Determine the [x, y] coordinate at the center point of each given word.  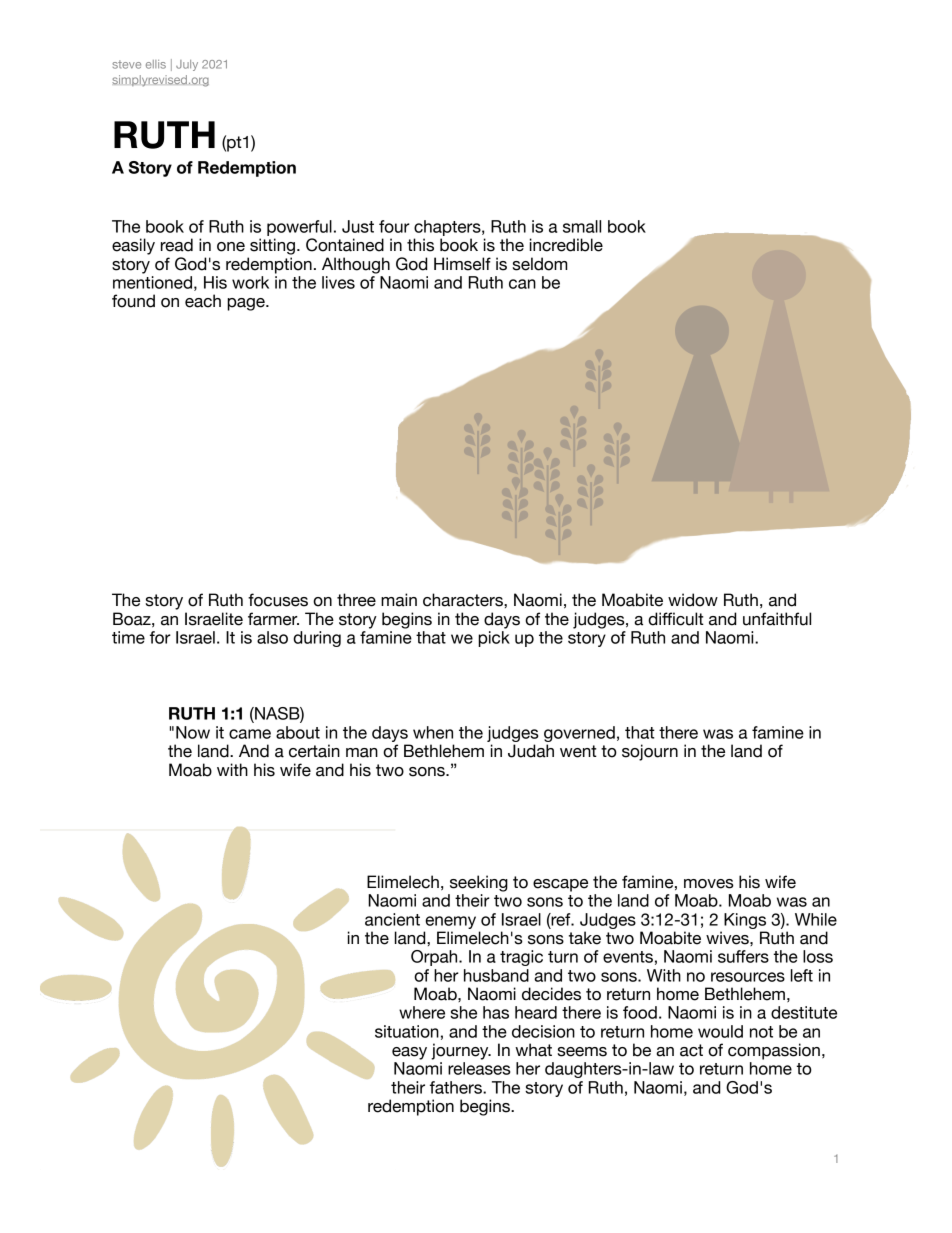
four [394, 226]
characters [464, 600]
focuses [278, 600]
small [582, 226]
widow [693, 600]
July [187, 65]
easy [409, 1053]
